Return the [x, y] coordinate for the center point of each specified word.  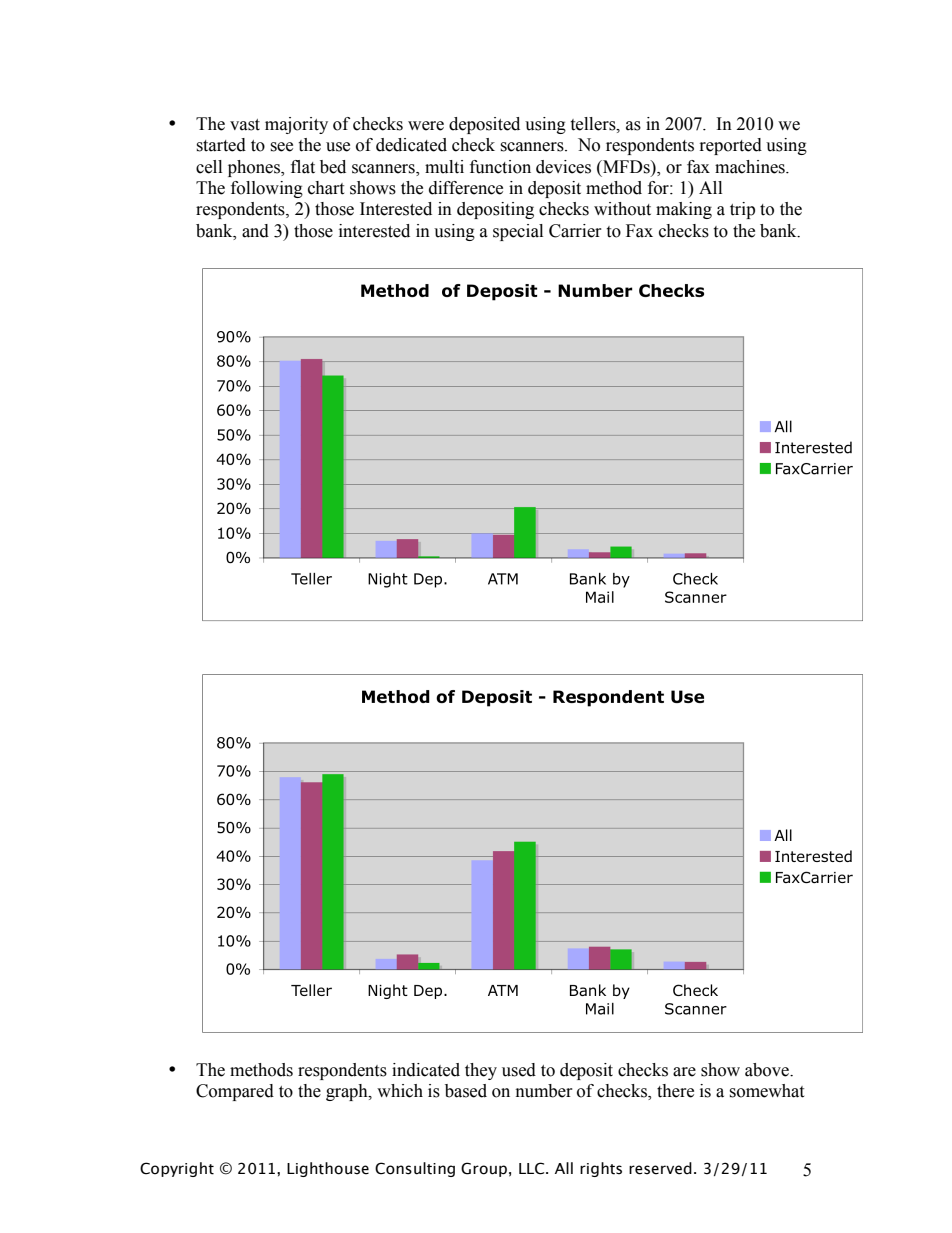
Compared [235, 1092]
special [518, 232]
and [255, 231]
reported [731, 146]
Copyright [177, 1169]
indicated [426, 1070]
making [684, 210]
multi [444, 167]
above [768, 1070]
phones [255, 168]
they [481, 1071]
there [675, 1091]
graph [348, 1092]
